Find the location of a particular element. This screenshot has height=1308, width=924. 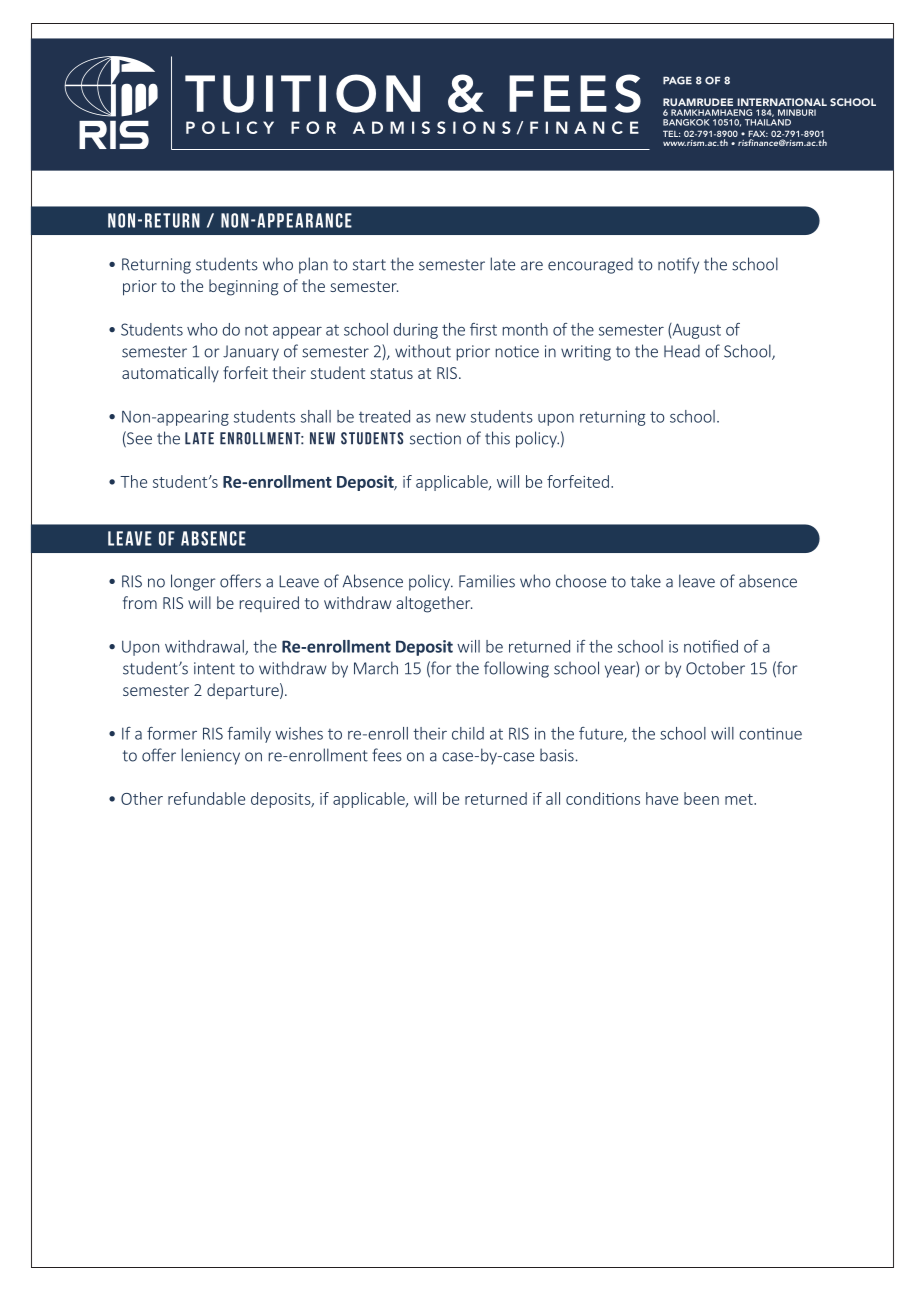

refundable is located at coordinates (206, 798).
